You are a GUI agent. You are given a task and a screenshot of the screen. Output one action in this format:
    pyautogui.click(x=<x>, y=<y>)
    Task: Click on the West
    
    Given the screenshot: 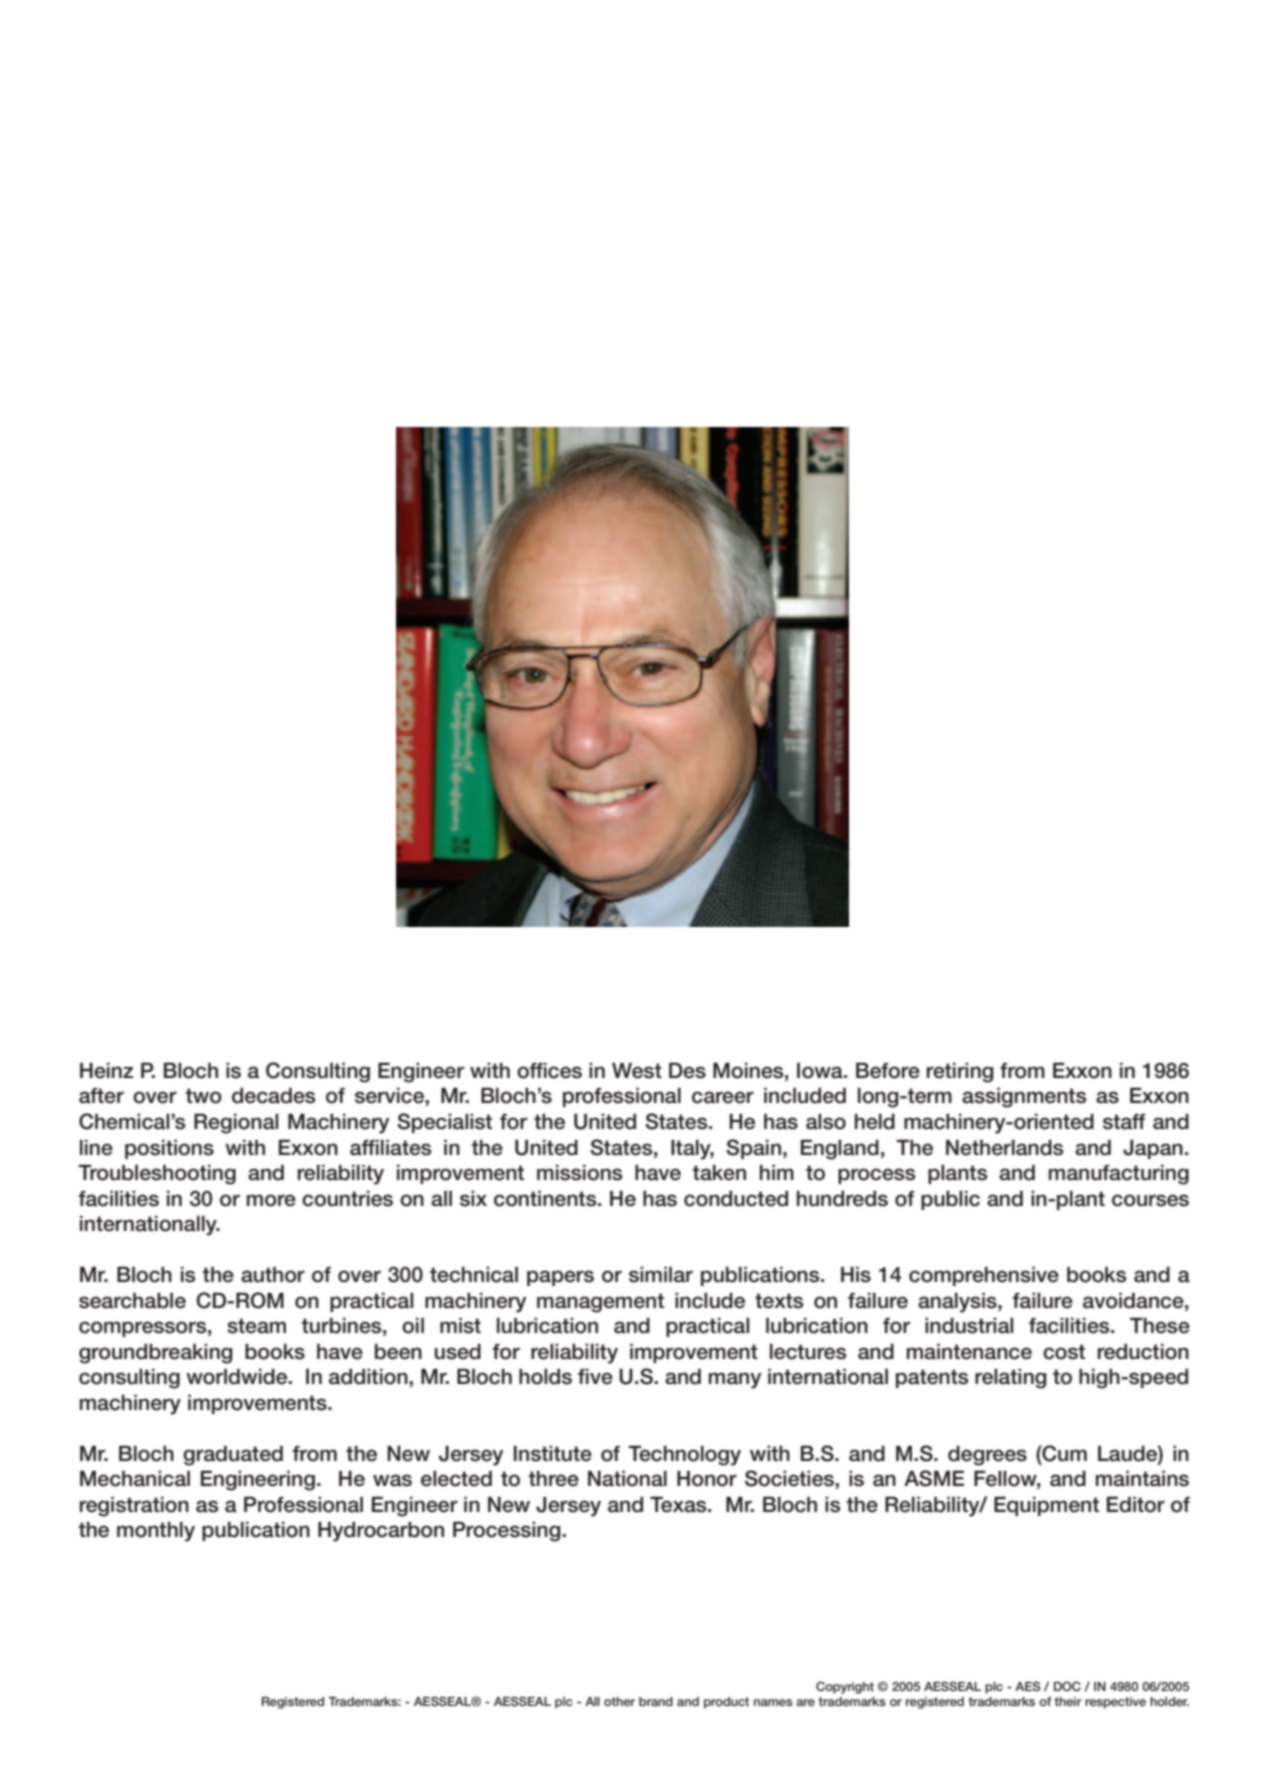 What is the action you would take?
    pyautogui.click(x=637, y=1070)
